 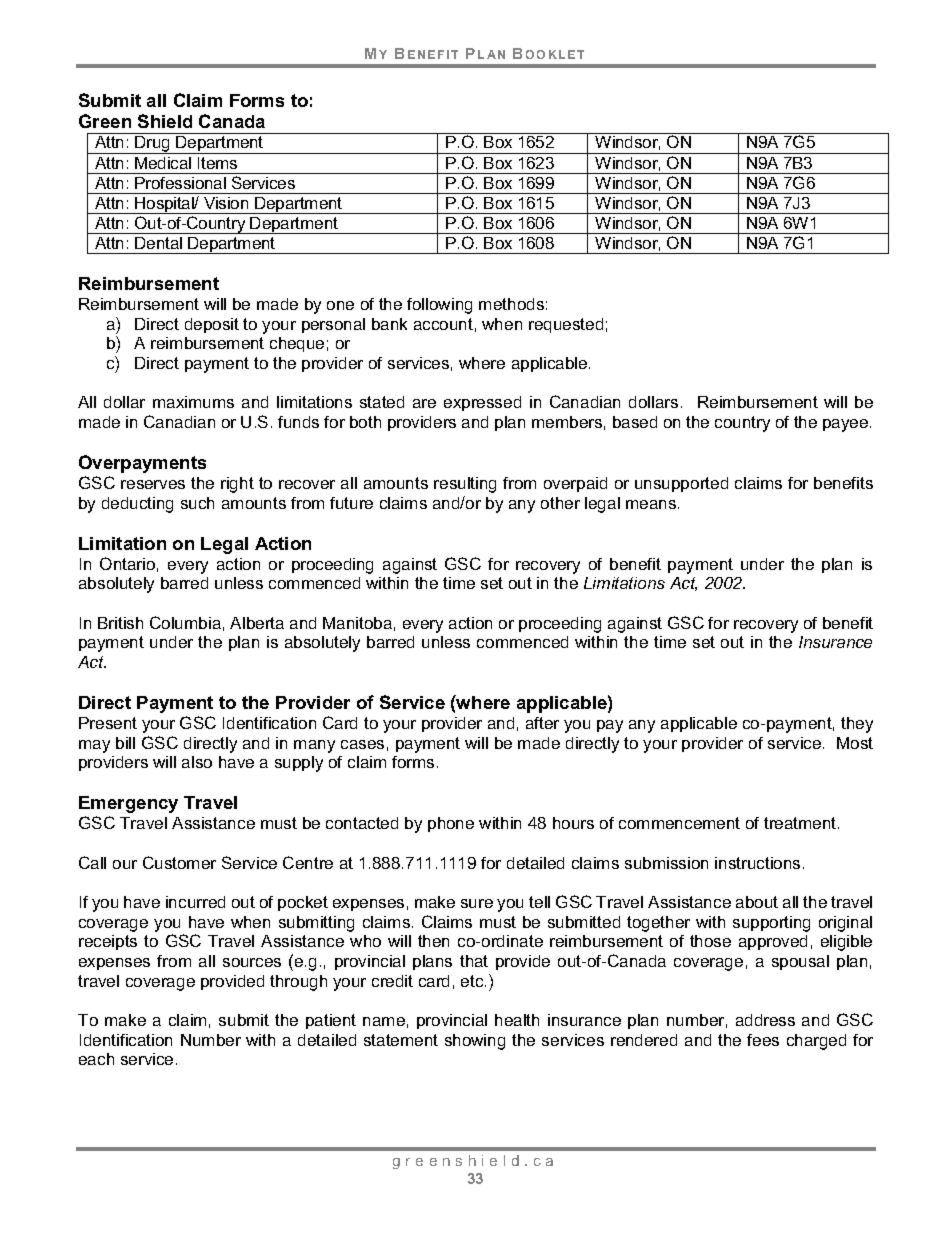 I want to click on requested, so click(x=566, y=325).
